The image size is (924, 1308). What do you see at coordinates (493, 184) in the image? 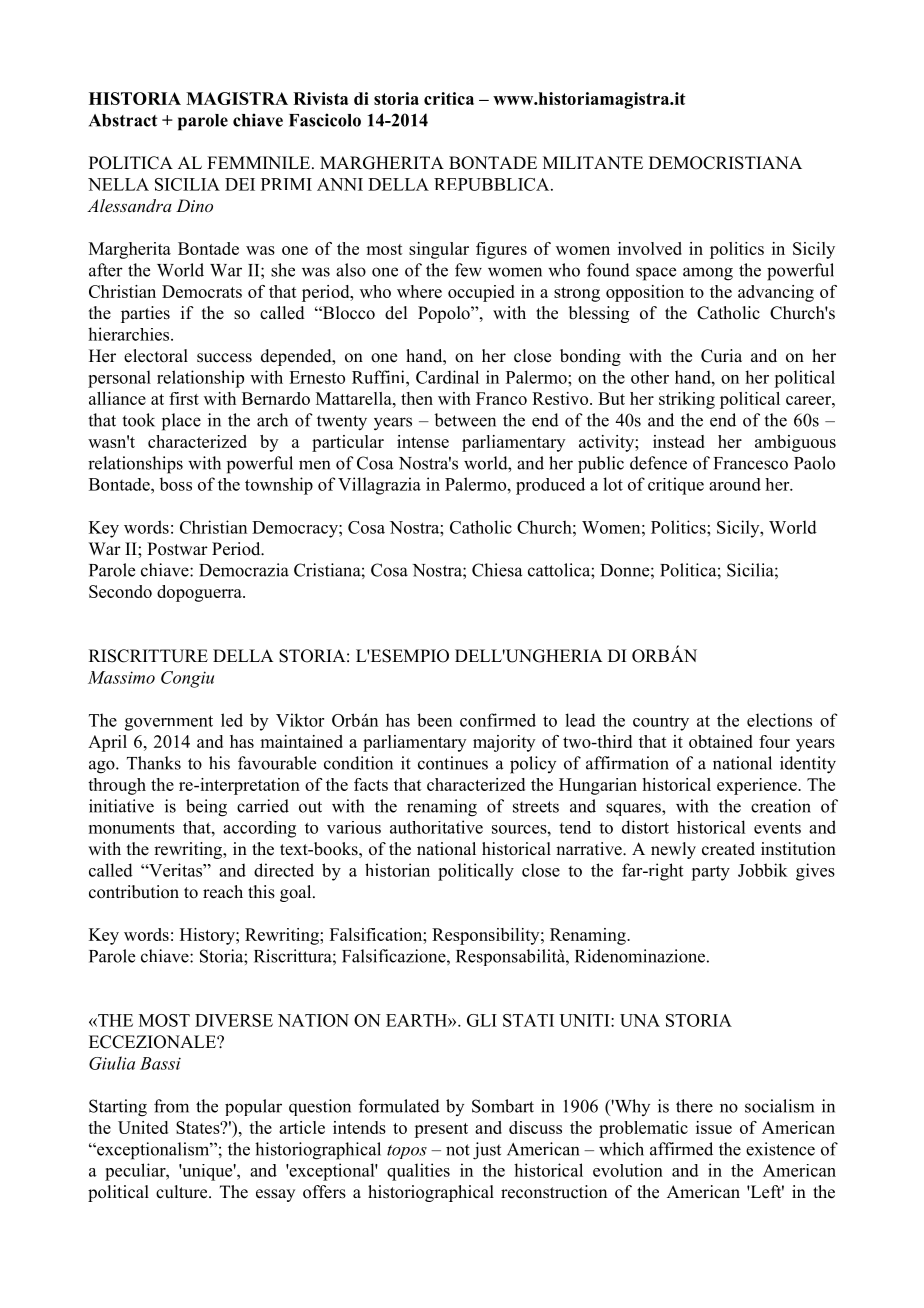
I see `REPUBBLICA` at bounding box center [493, 184].
